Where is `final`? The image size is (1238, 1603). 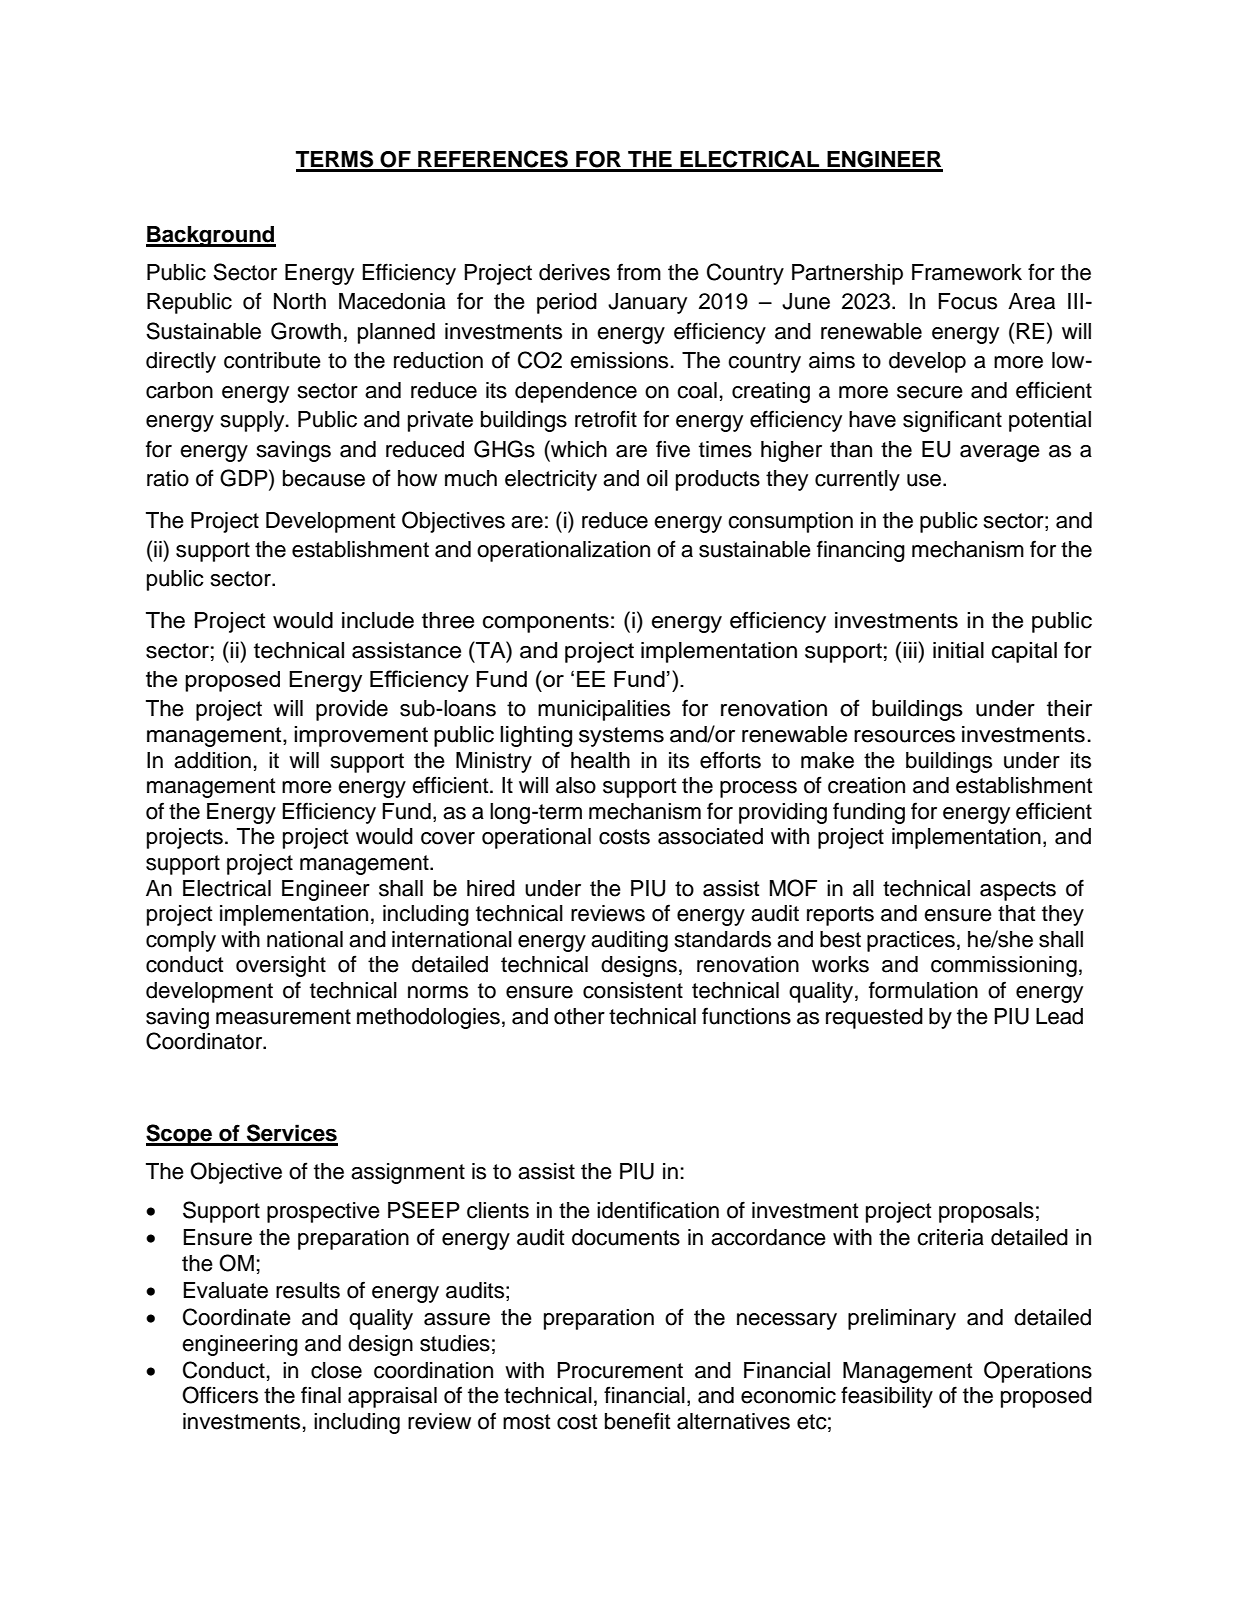
final is located at coordinates (321, 1395).
